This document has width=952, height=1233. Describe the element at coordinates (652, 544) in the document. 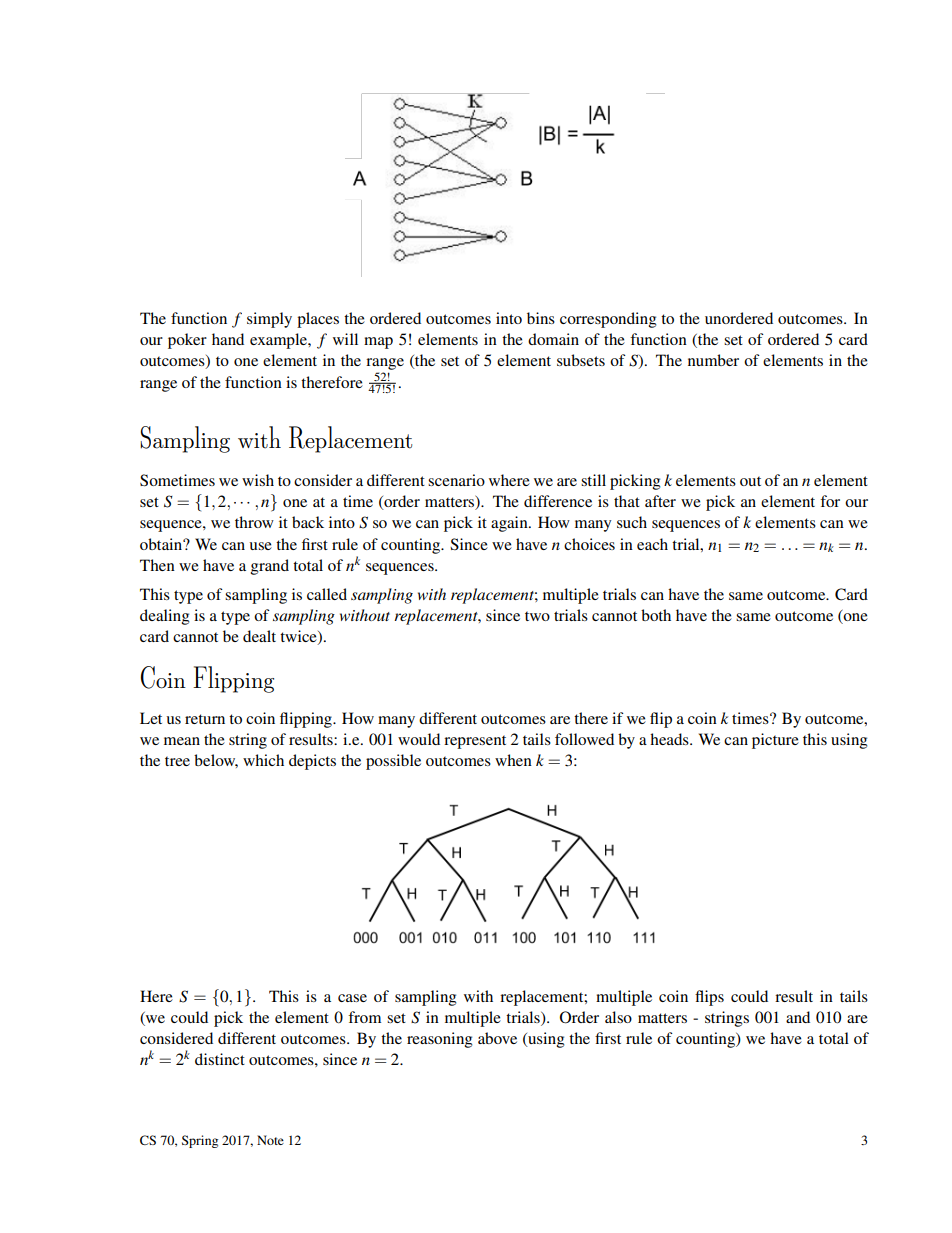

I see `each` at that location.
